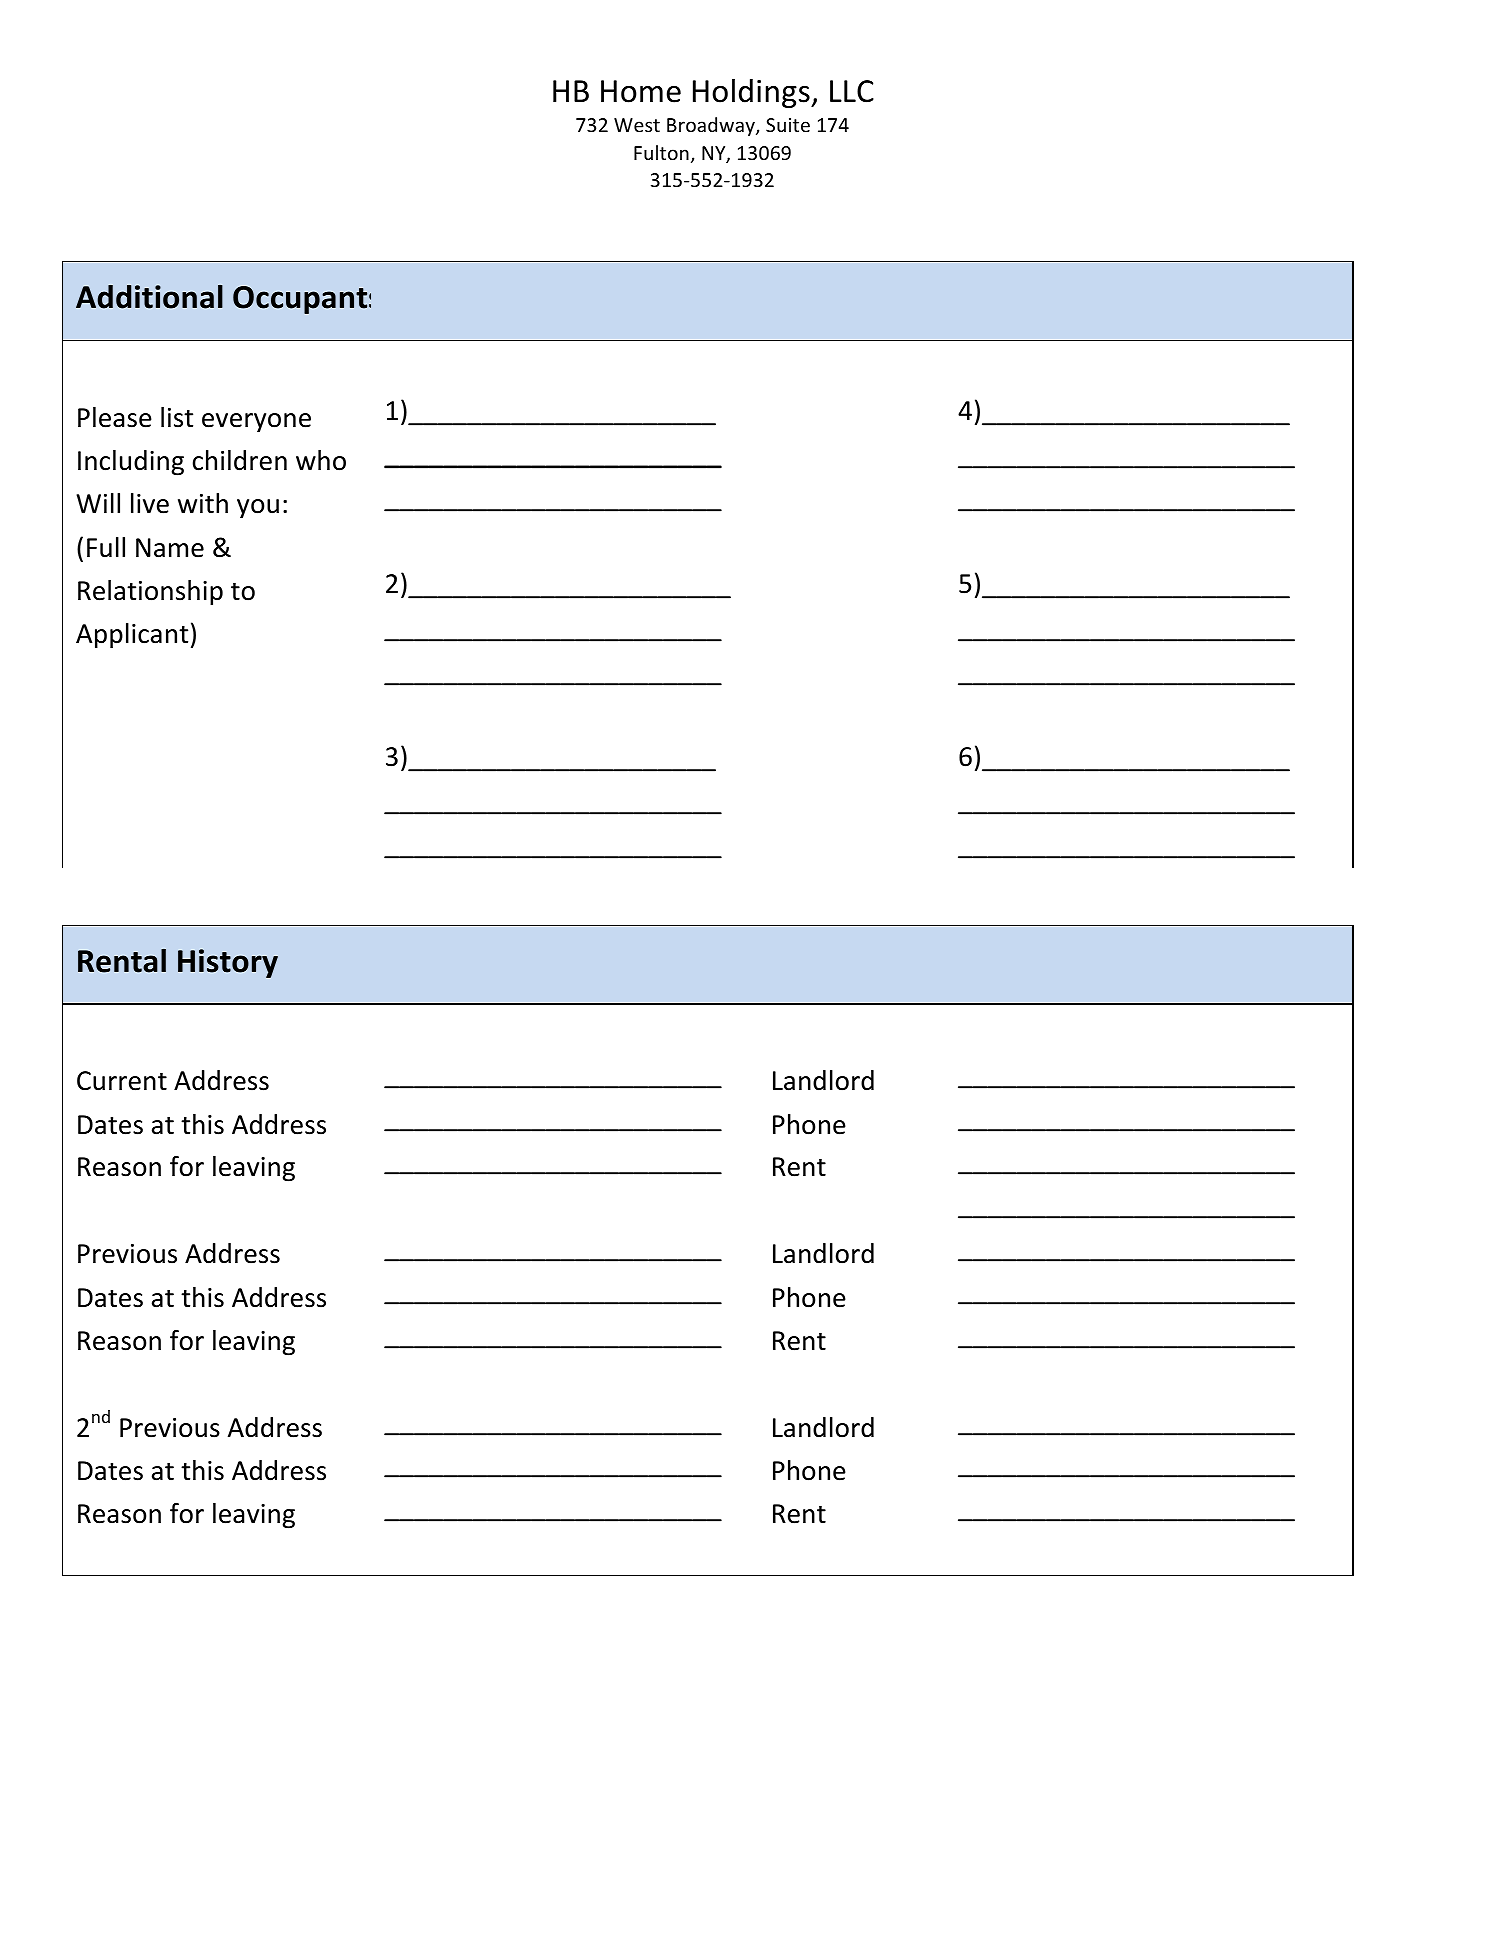  What do you see at coordinates (788, 125) in the image?
I see `Suite` at bounding box center [788, 125].
